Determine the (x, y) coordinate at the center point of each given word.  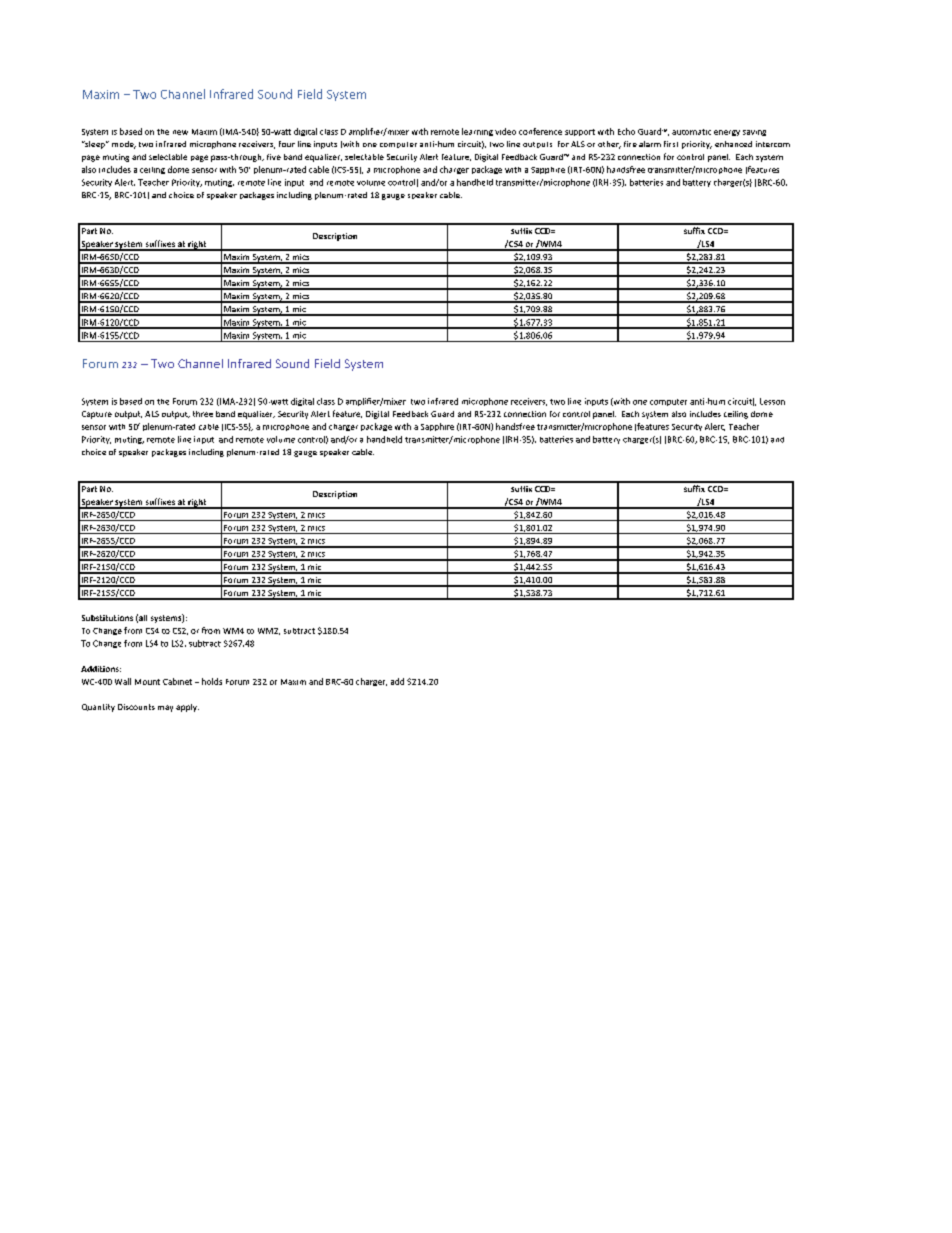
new (180, 132)
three (203, 414)
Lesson (772, 401)
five (274, 157)
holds (212, 681)
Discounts (136, 707)
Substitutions (107, 618)
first (671, 144)
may (165, 708)
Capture (97, 415)
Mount (147, 682)
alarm (650, 144)
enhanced (733, 144)
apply (187, 708)
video (505, 131)
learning (477, 132)
